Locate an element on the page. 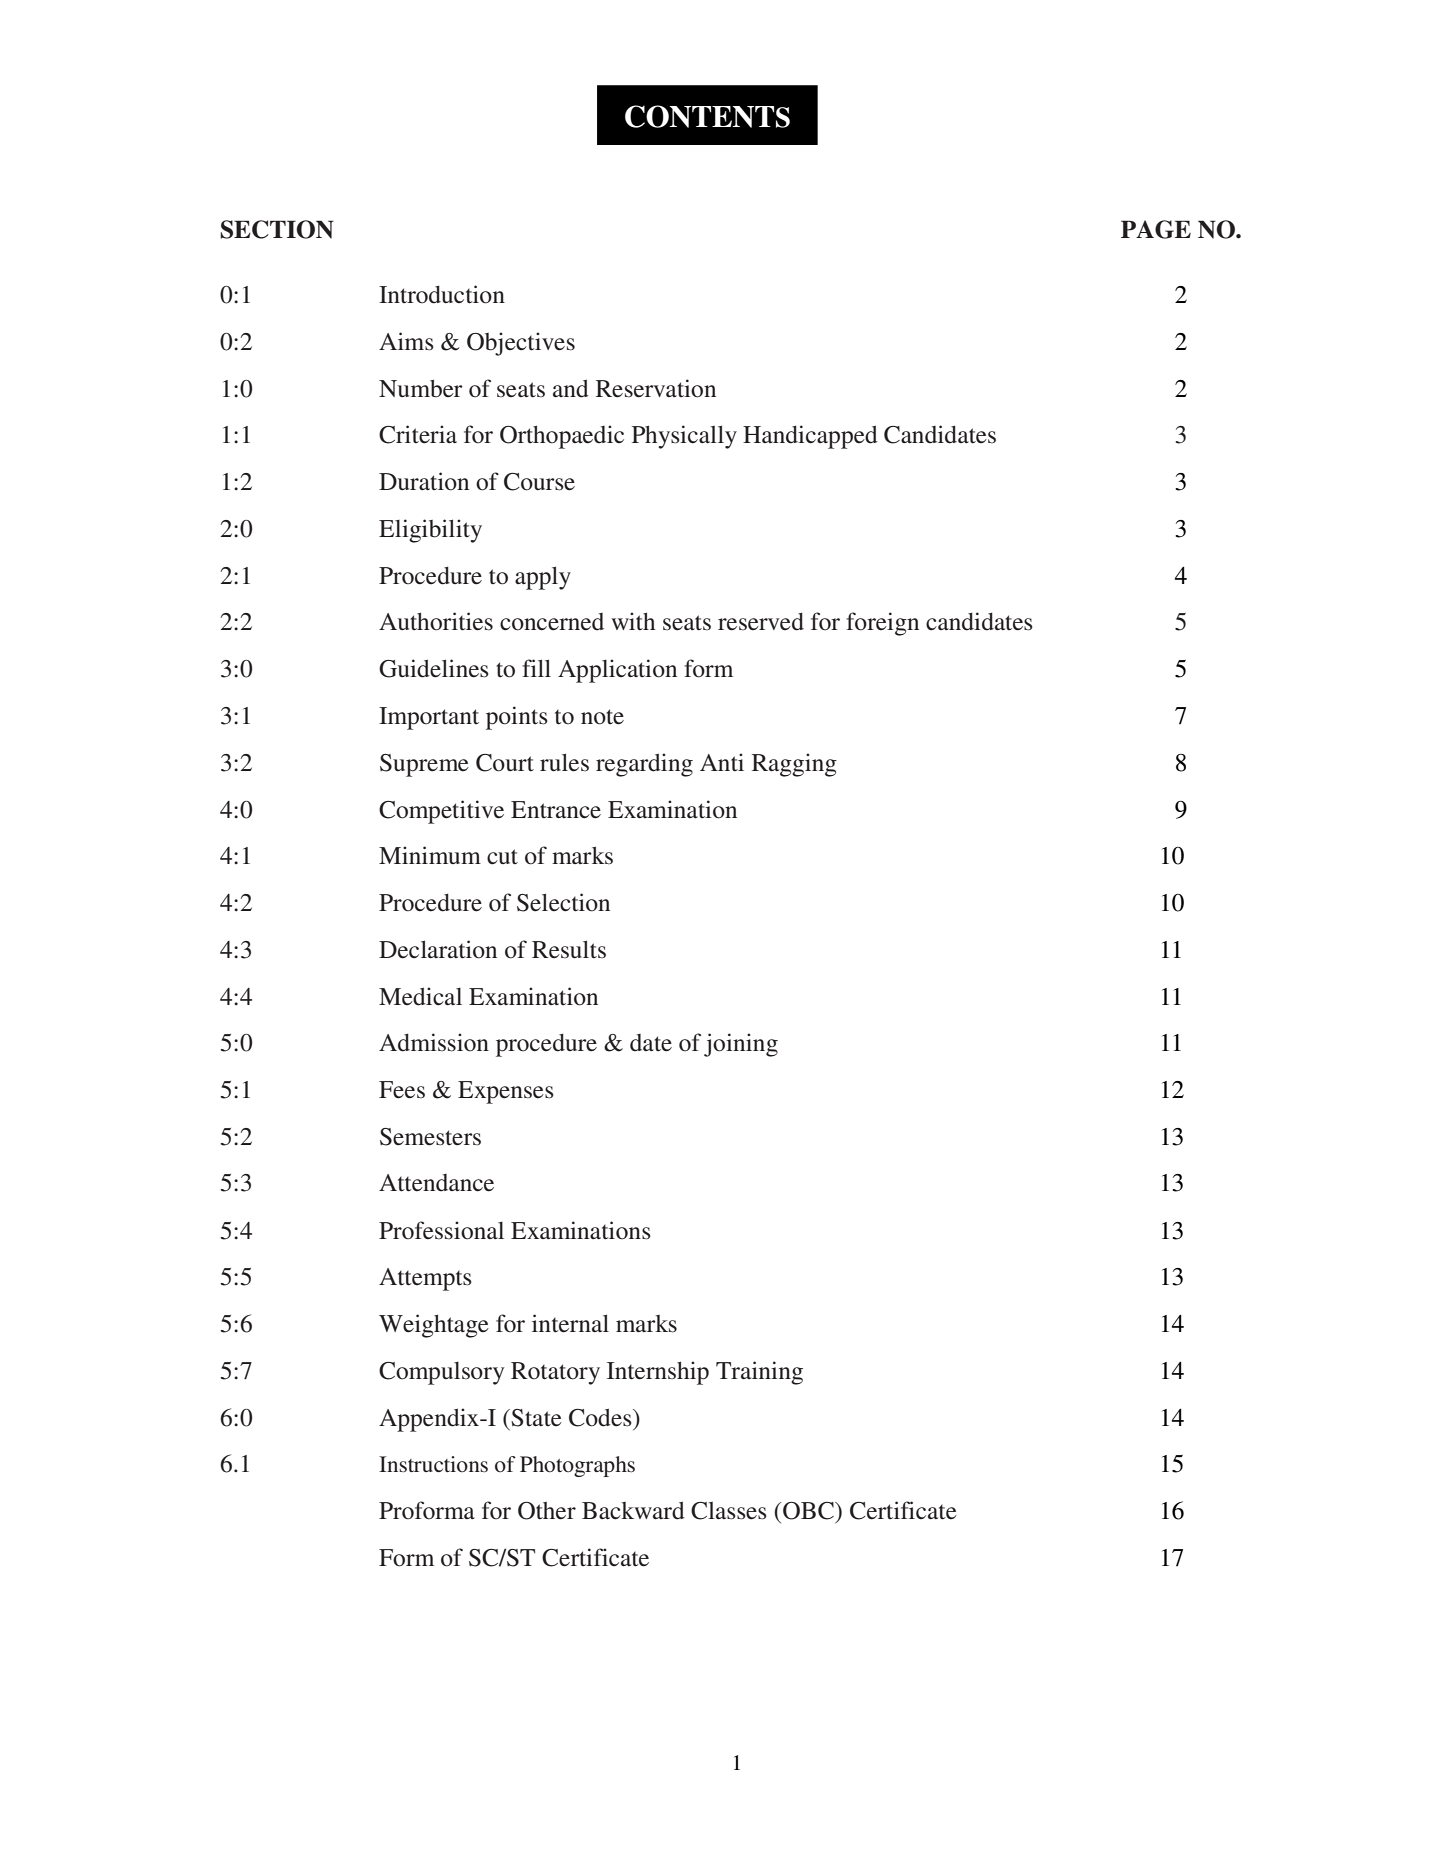 The width and height of the image is (1439, 1862). Introduction is located at coordinates (442, 294).
